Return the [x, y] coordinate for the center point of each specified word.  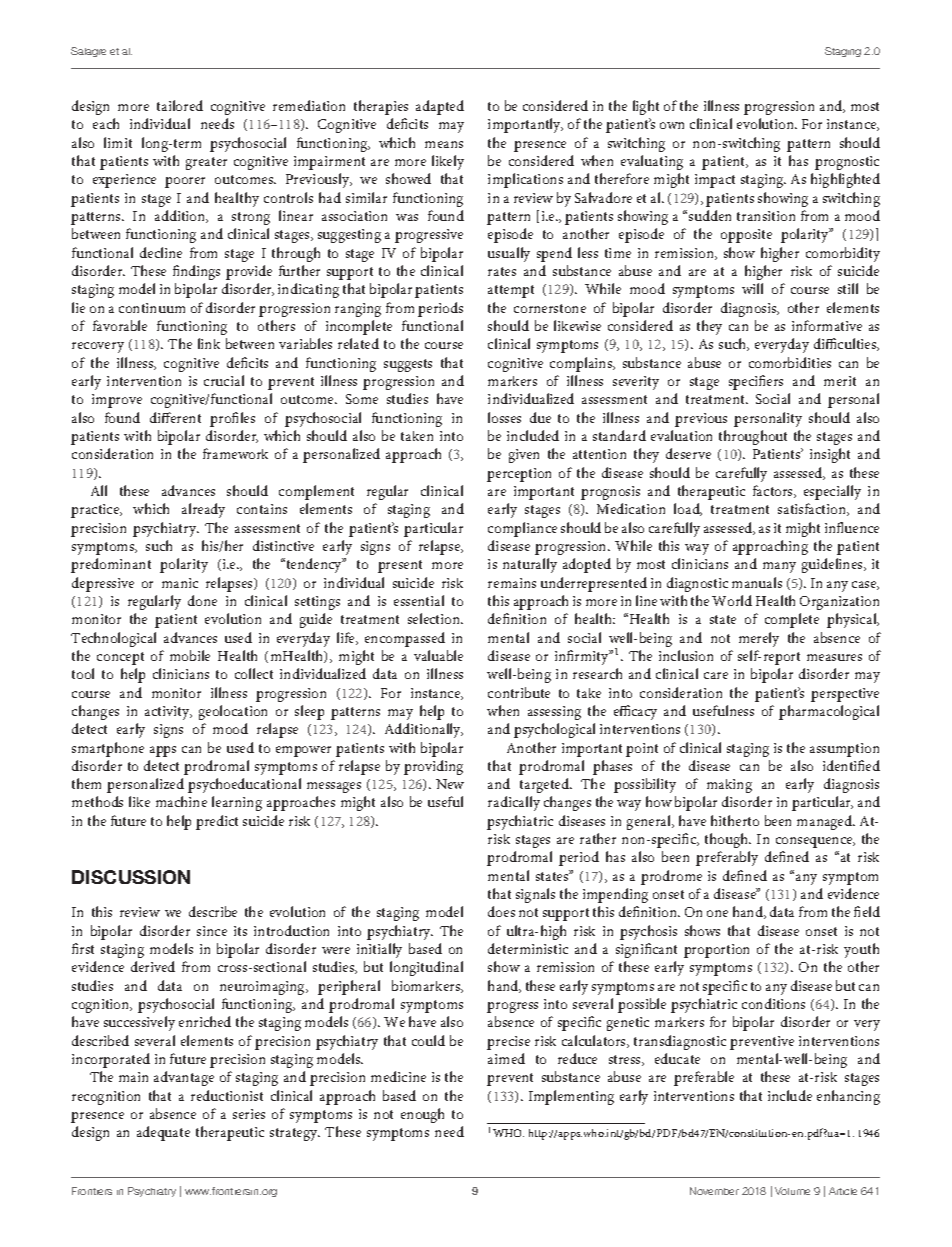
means [444, 144]
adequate [163, 1133]
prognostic [847, 163]
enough [422, 1115]
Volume [792, 1191]
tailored [180, 105]
